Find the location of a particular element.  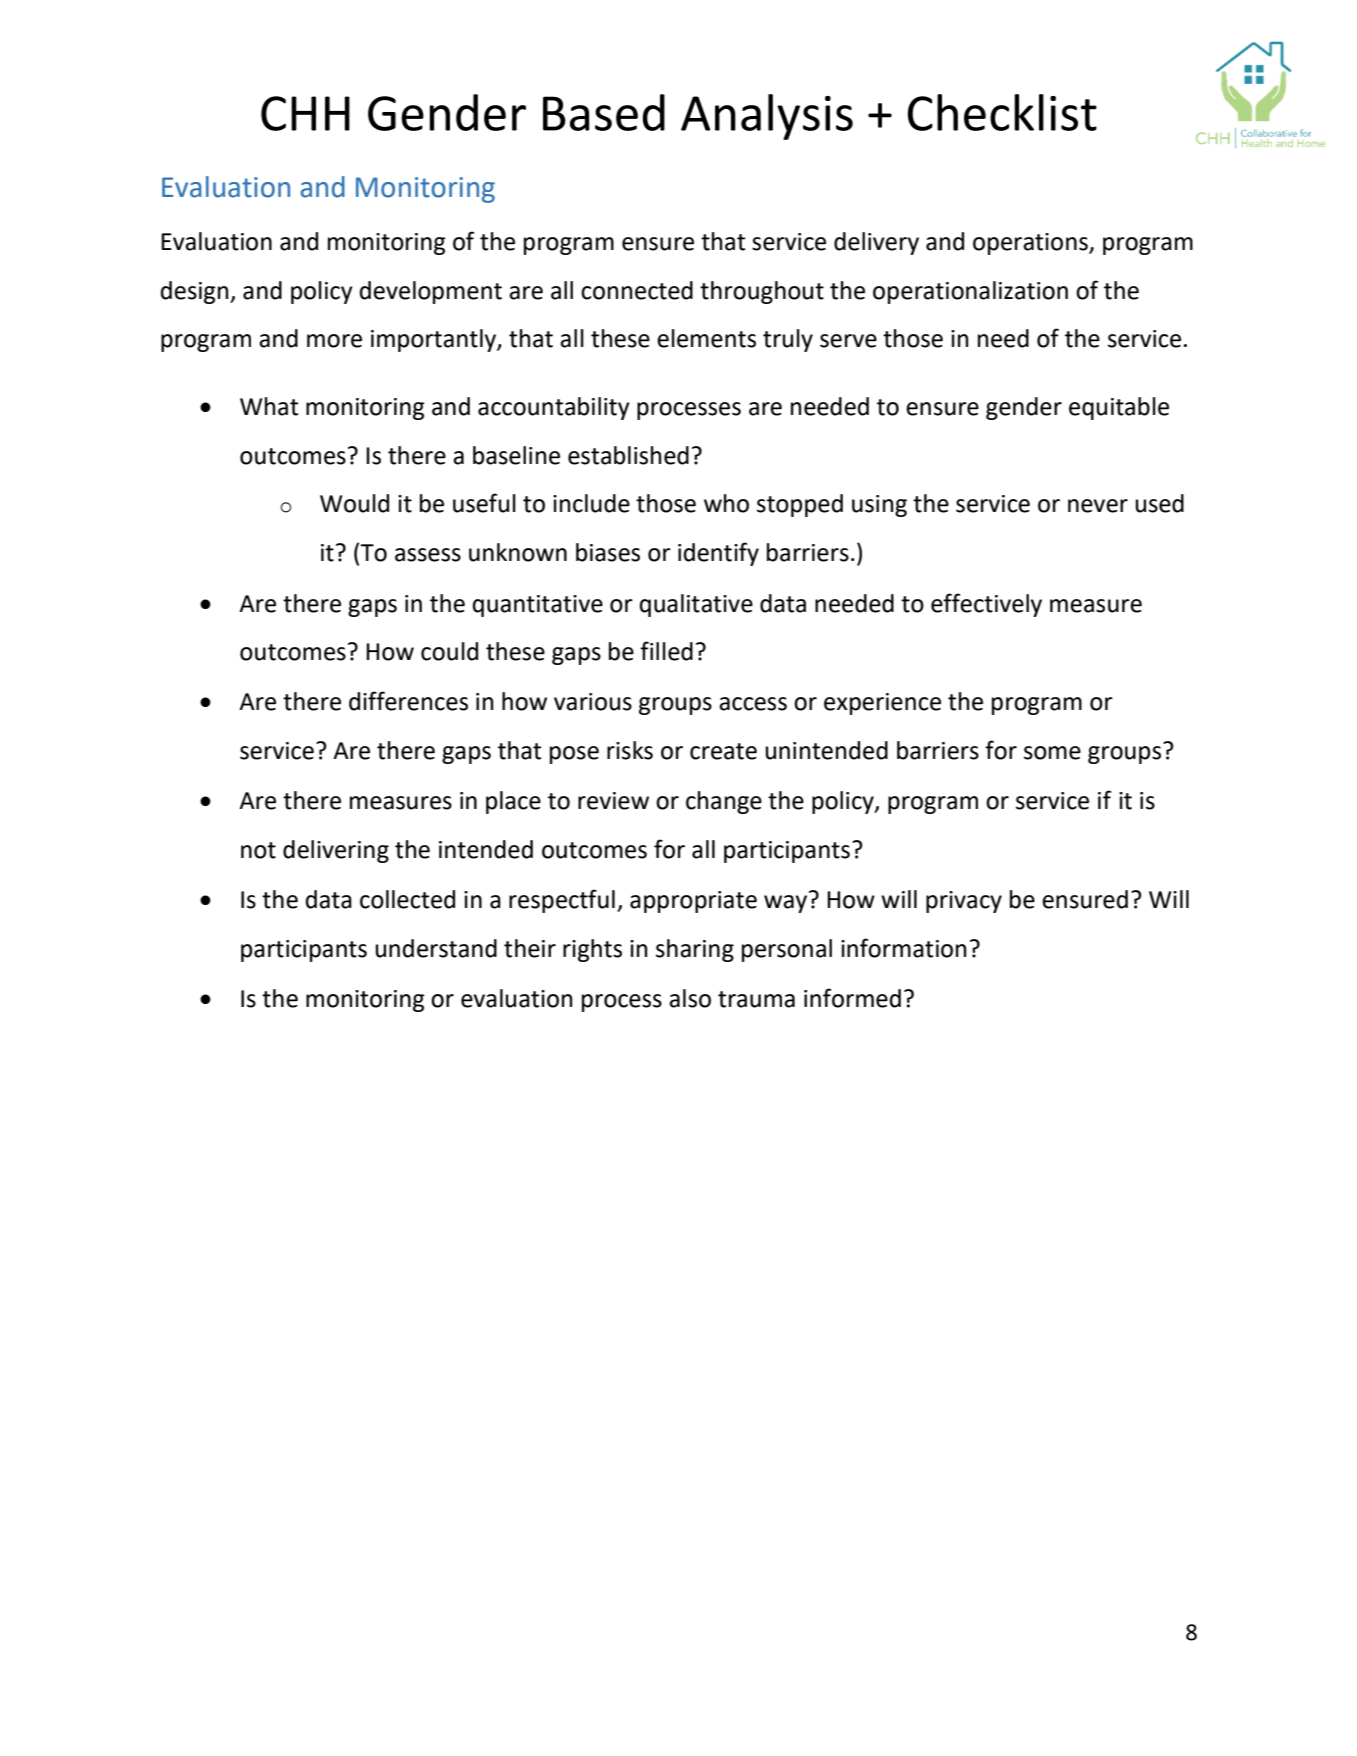

Based is located at coordinates (604, 112).
